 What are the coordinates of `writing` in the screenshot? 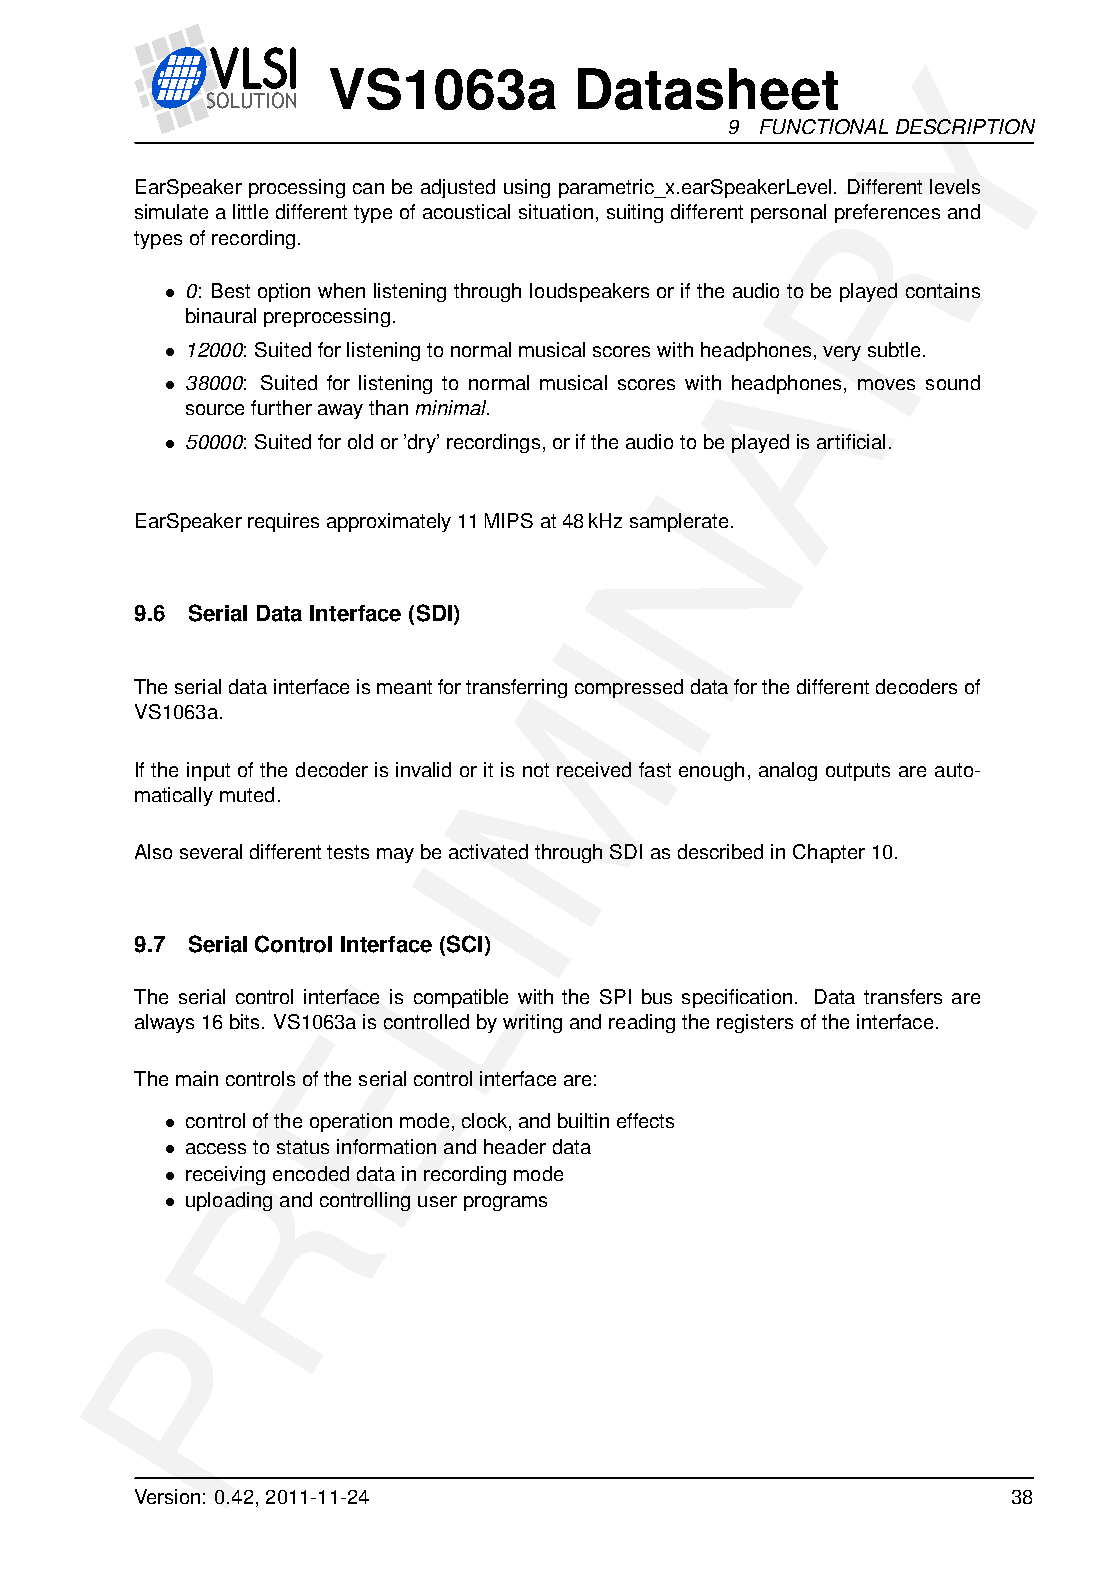 It's located at (532, 1023).
